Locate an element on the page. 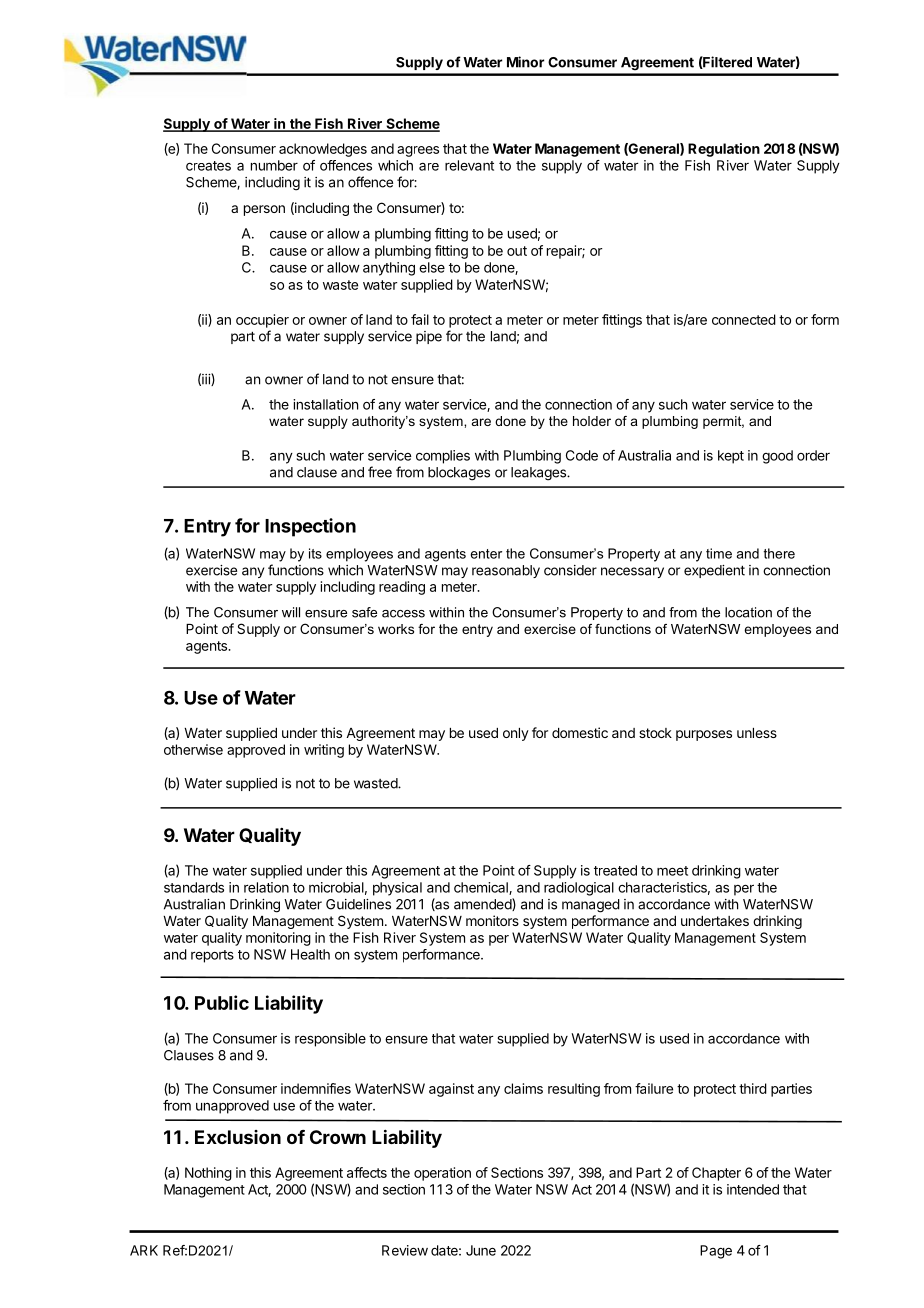 The image size is (924, 1308). location is located at coordinates (748, 612).
